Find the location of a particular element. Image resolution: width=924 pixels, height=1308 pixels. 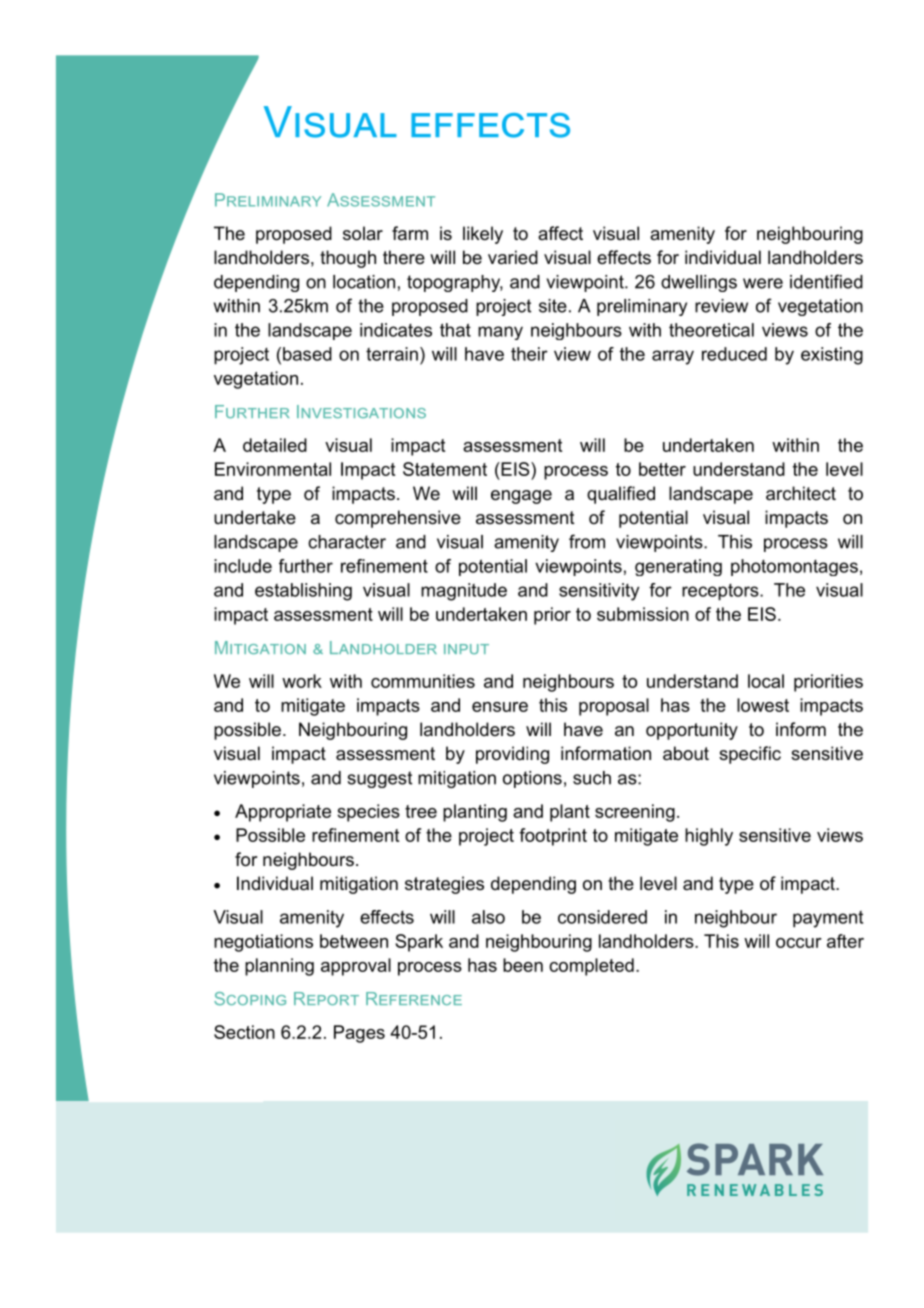

occur is located at coordinates (799, 943).
